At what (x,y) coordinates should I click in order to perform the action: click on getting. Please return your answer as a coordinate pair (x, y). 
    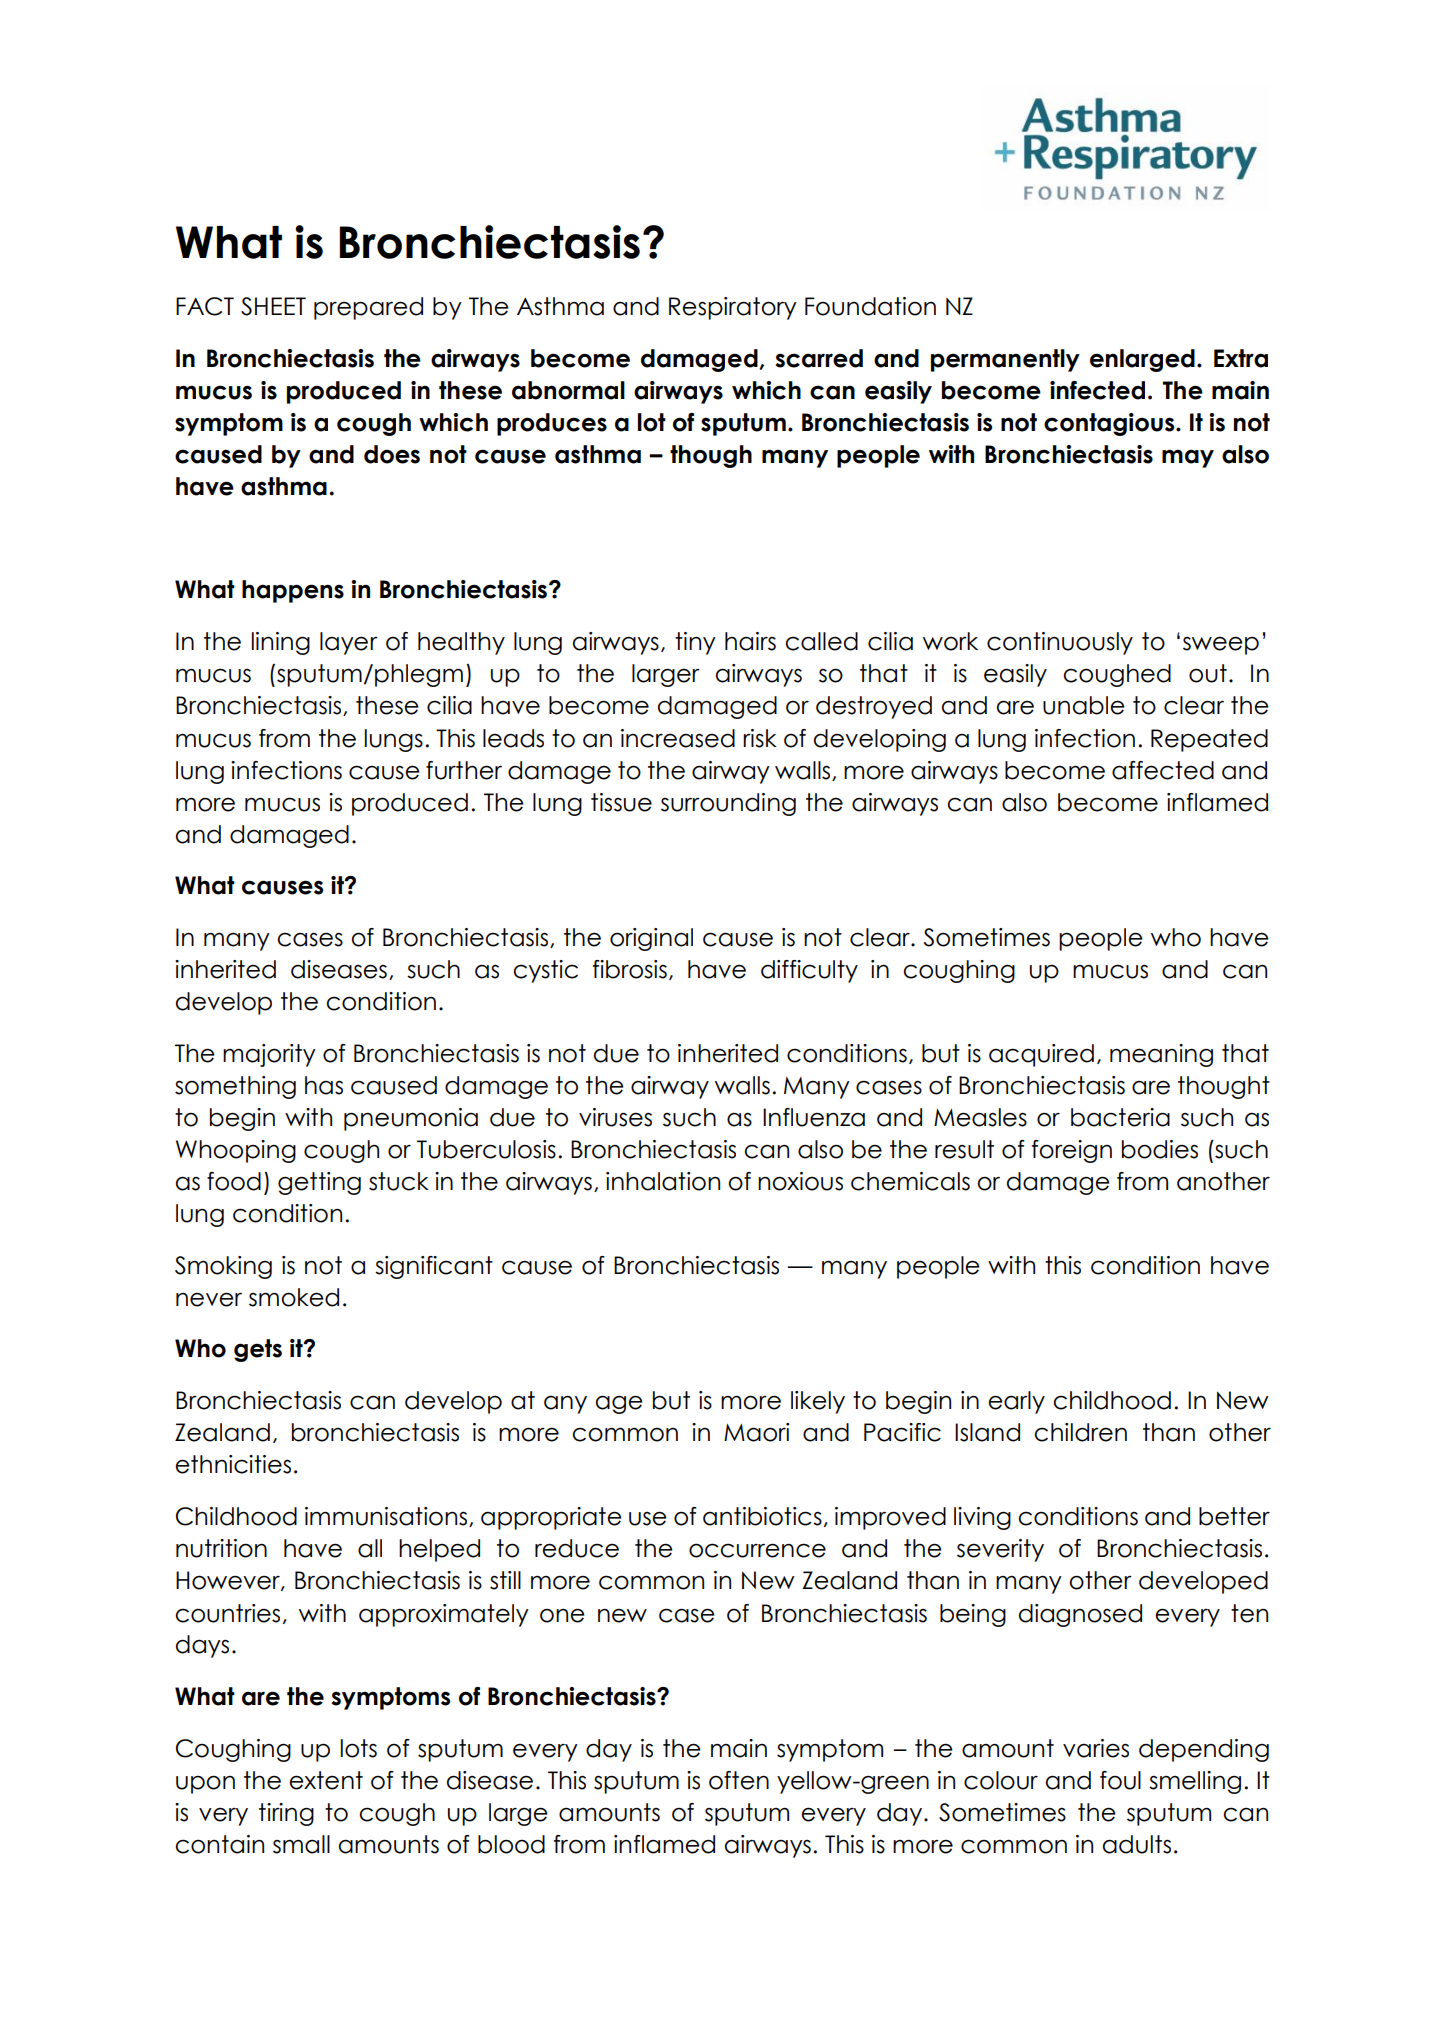
    Looking at the image, I should click on (319, 1183).
